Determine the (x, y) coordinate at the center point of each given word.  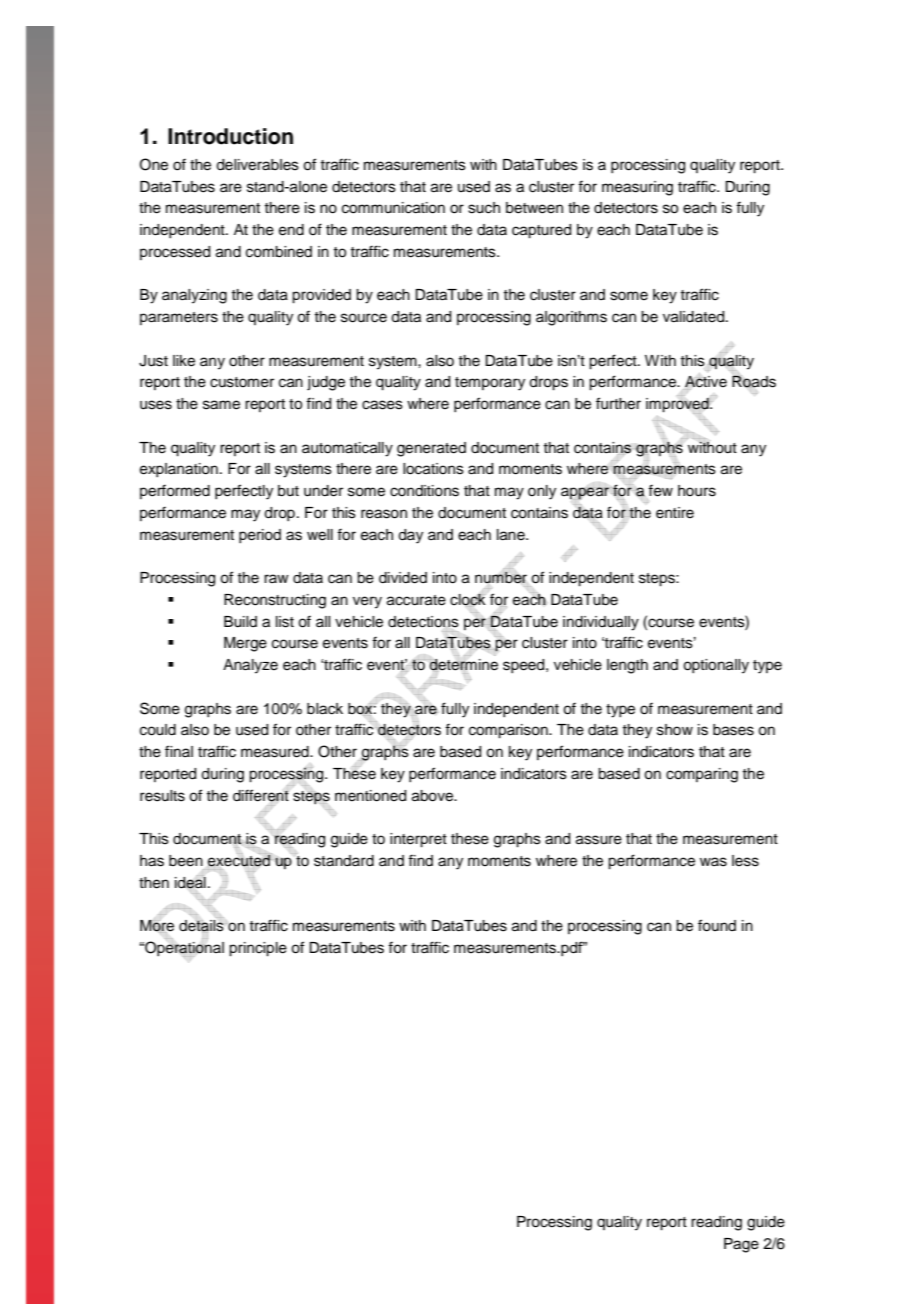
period (260, 536)
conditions (424, 491)
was (713, 862)
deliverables (257, 165)
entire (675, 513)
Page (741, 1245)
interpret (418, 840)
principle (258, 949)
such (484, 208)
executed (240, 860)
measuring (637, 188)
